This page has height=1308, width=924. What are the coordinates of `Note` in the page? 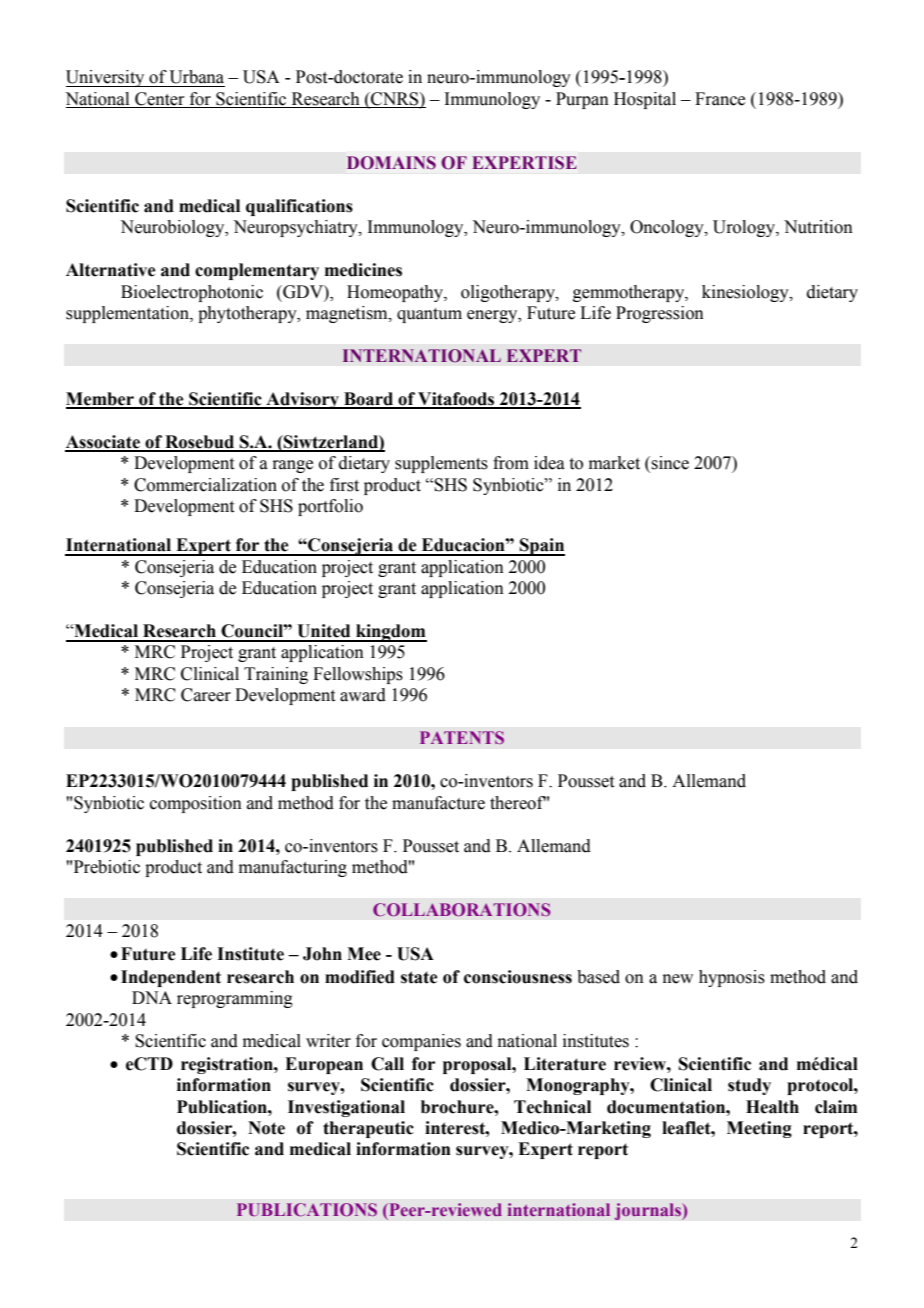 It's located at (266, 1128).
